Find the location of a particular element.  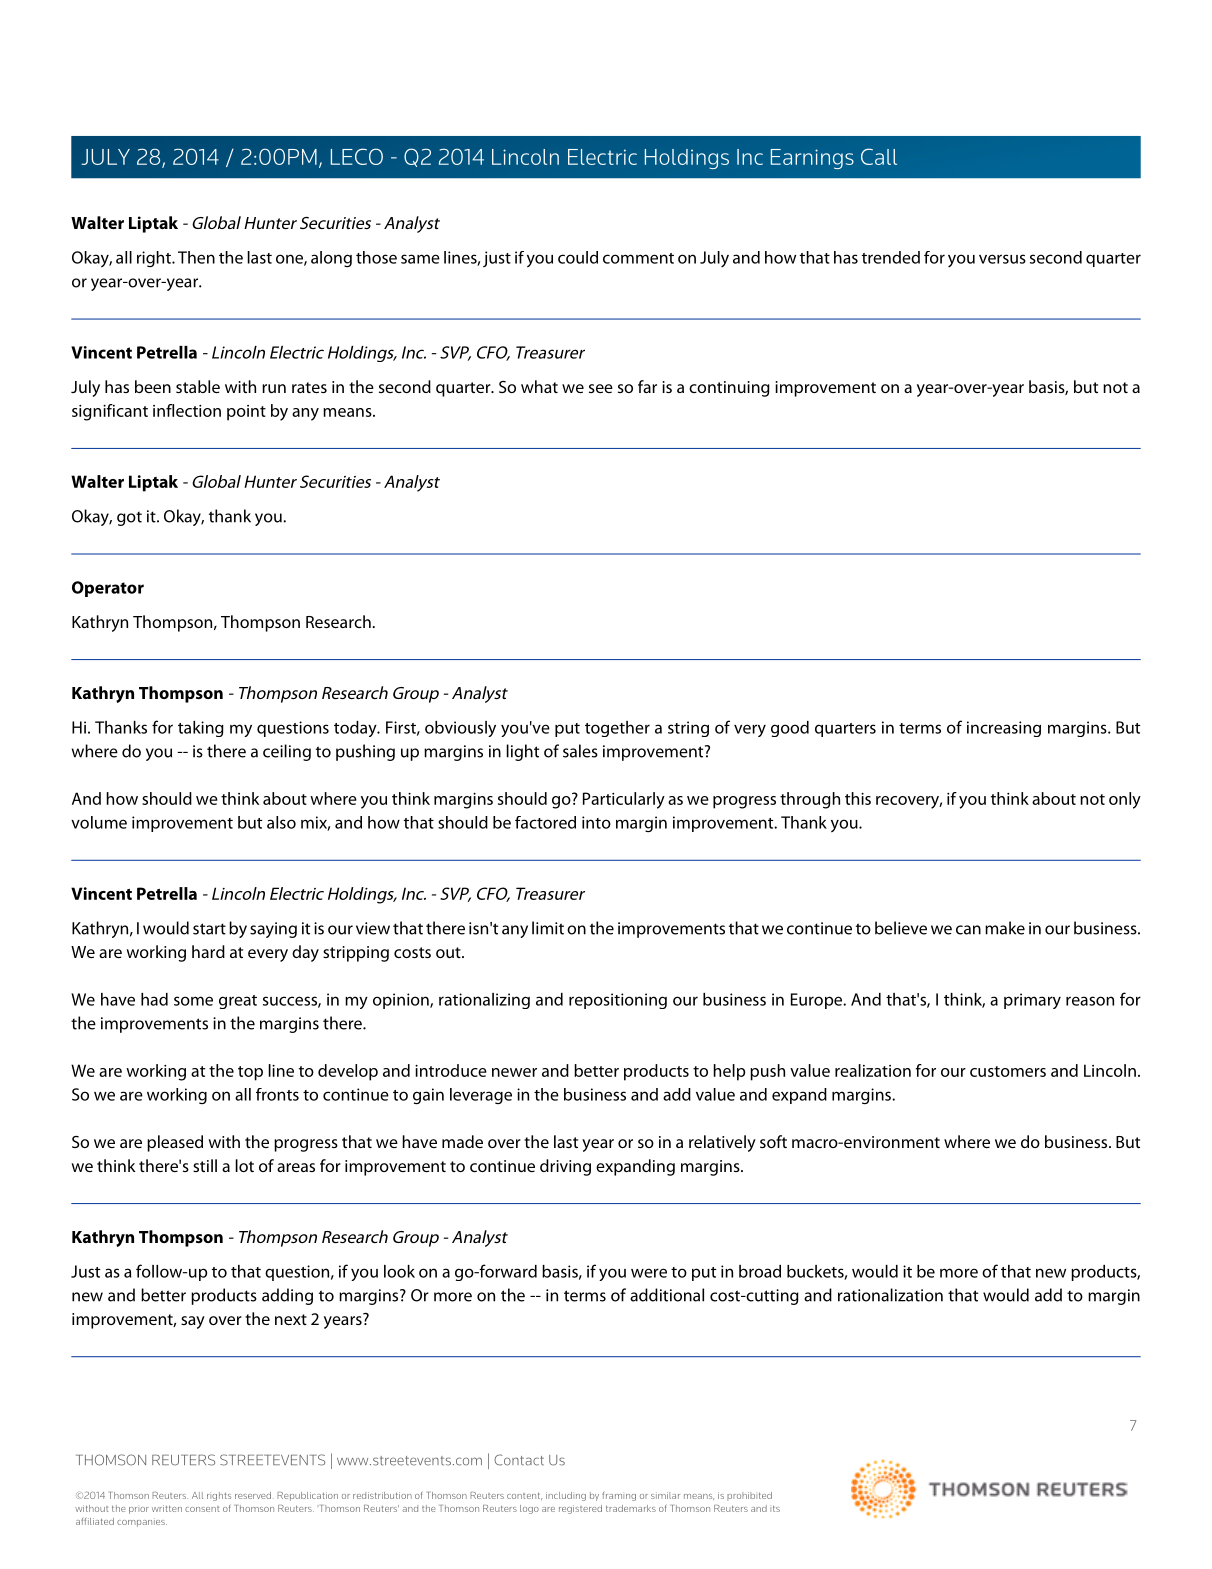

Then is located at coordinates (196, 257).
